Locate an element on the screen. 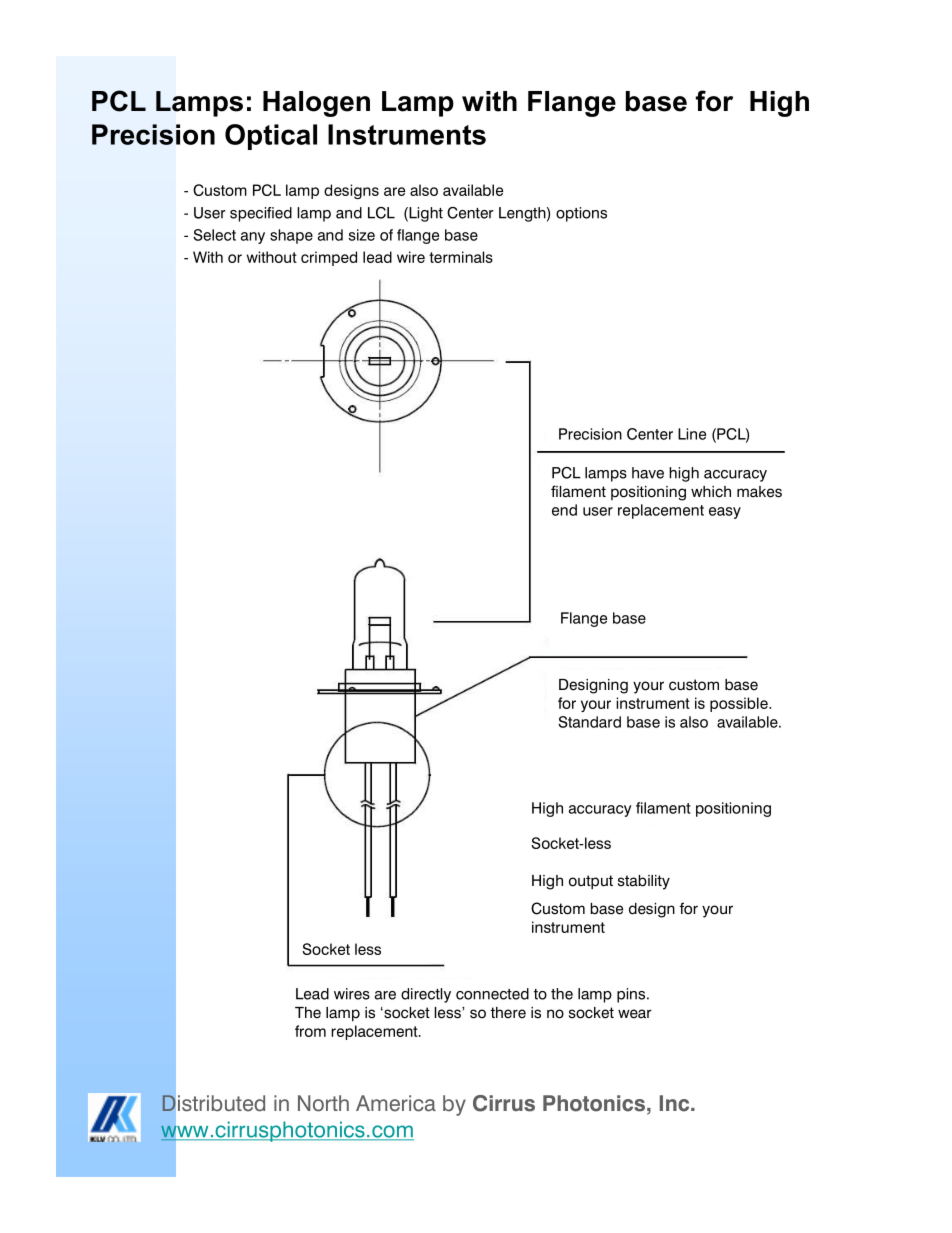  terminals is located at coordinates (461, 257).
